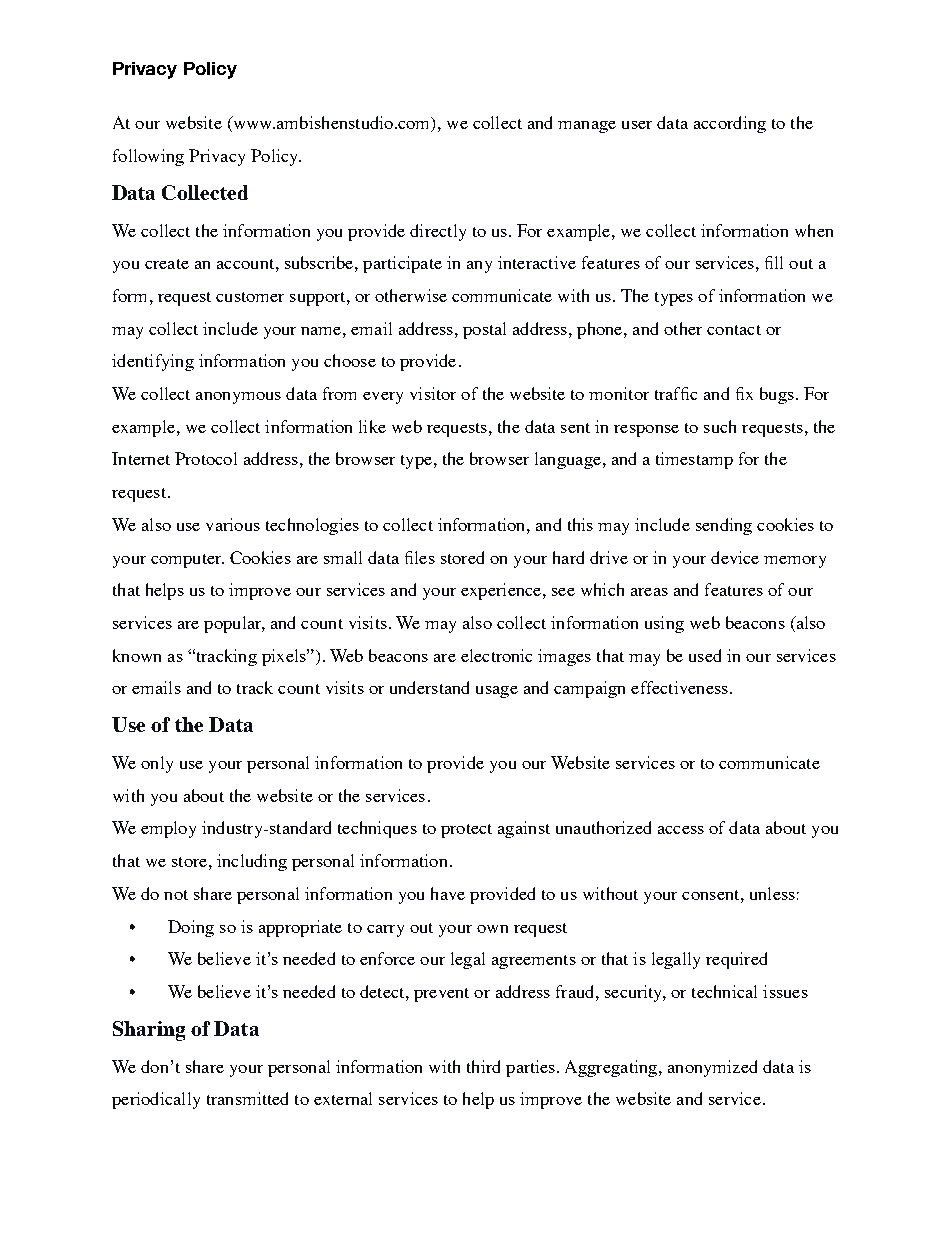 This screenshot has width=952, height=1233. Describe the element at coordinates (148, 157) in the screenshot. I see `following` at that location.
